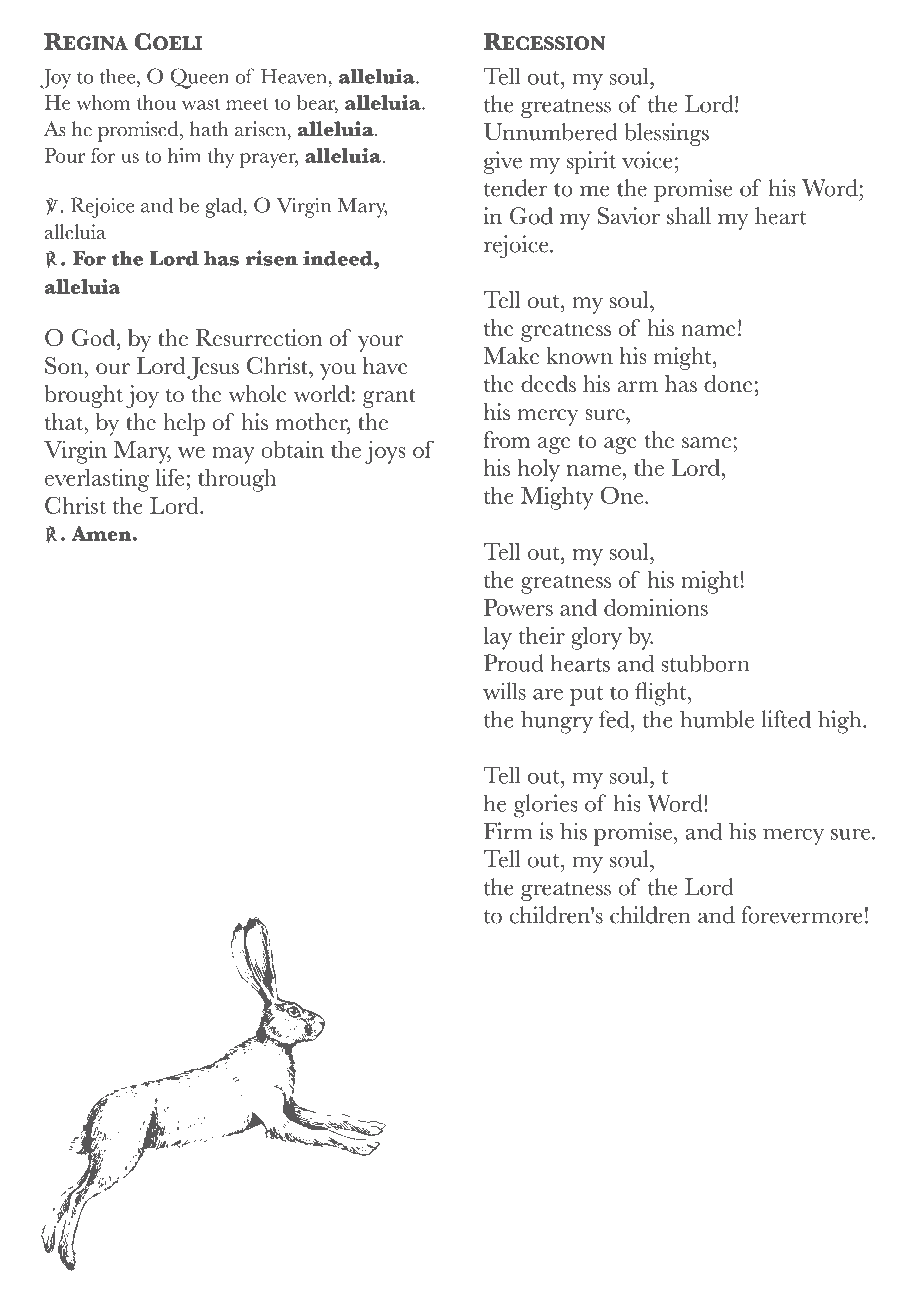  I want to click on same, so click(706, 442).
